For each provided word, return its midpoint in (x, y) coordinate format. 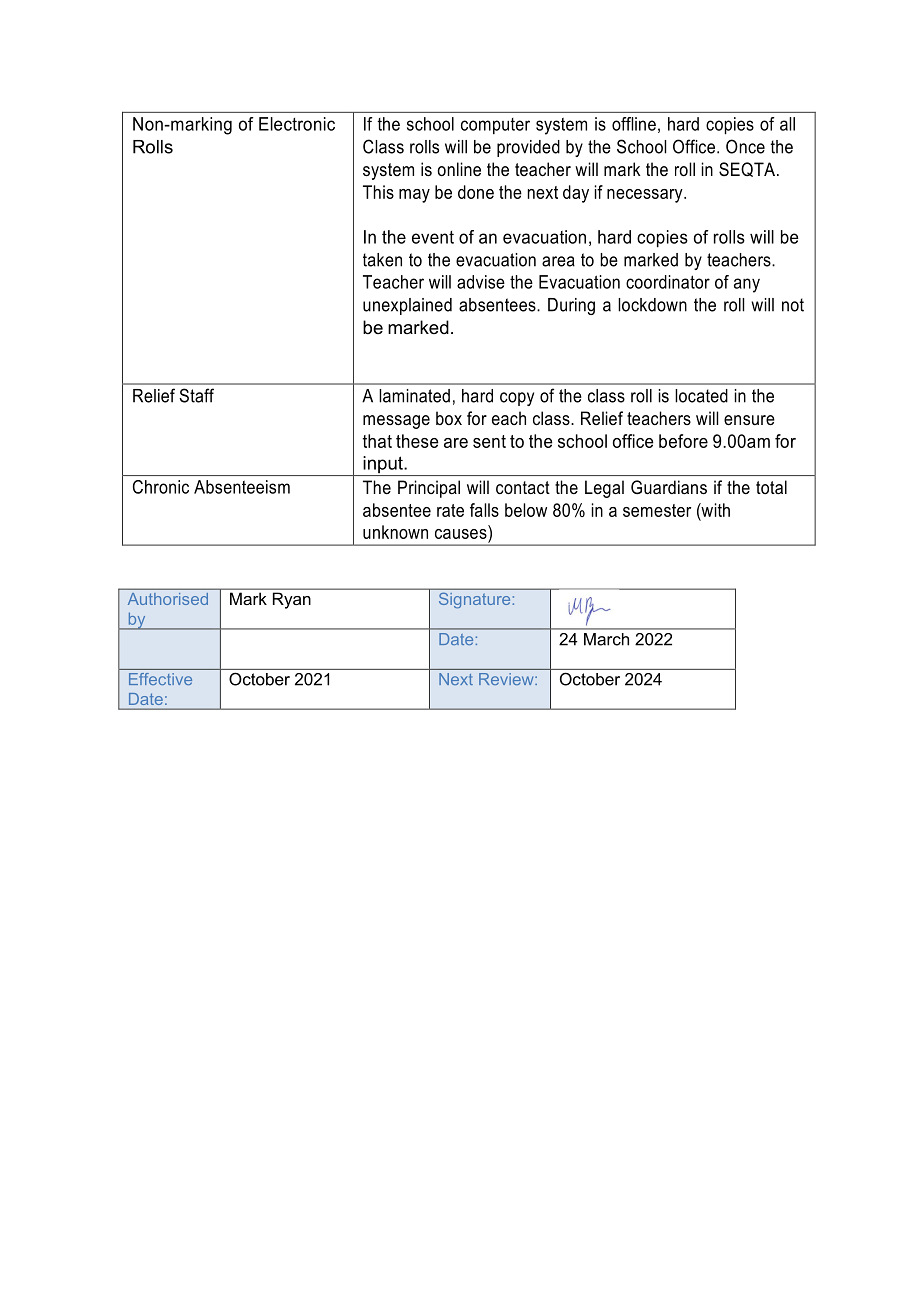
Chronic (161, 487)
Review (507, 679)
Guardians (669, 487)
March (606, 639)
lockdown (652, 305)
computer (495, 126)
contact (523, 487)
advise (481, 282)
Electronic (297, 124)
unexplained (407, 306)
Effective (160, 679)
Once (745, 146)
